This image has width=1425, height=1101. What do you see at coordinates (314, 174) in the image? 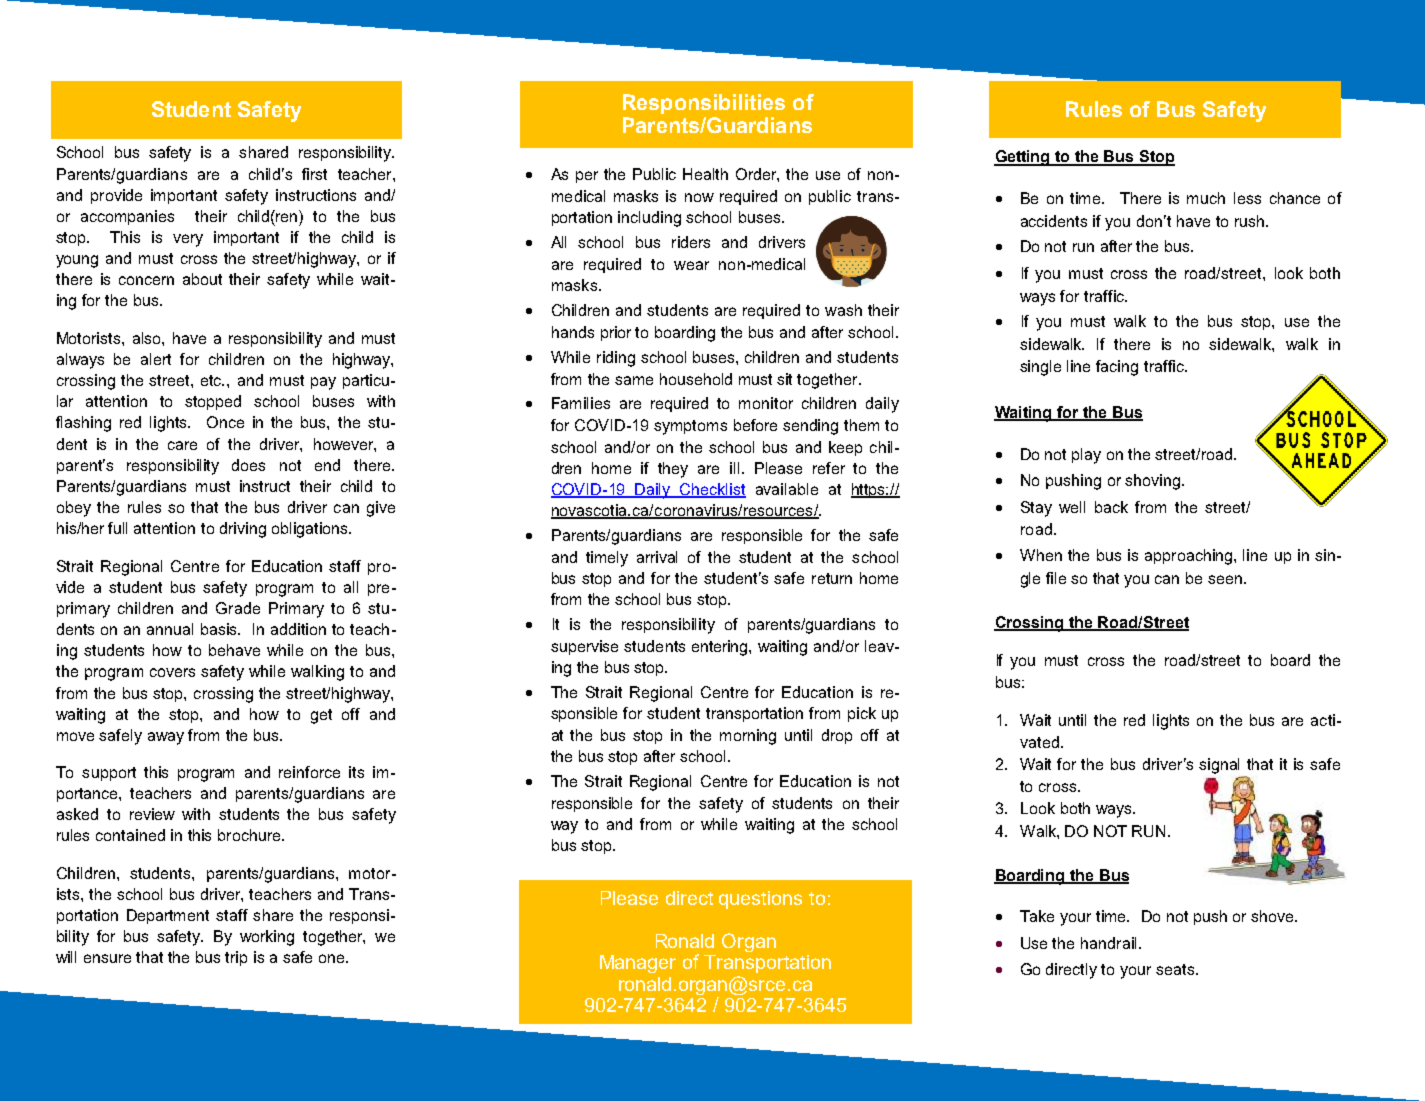
I see `first` at bounding box center [314, 174].
